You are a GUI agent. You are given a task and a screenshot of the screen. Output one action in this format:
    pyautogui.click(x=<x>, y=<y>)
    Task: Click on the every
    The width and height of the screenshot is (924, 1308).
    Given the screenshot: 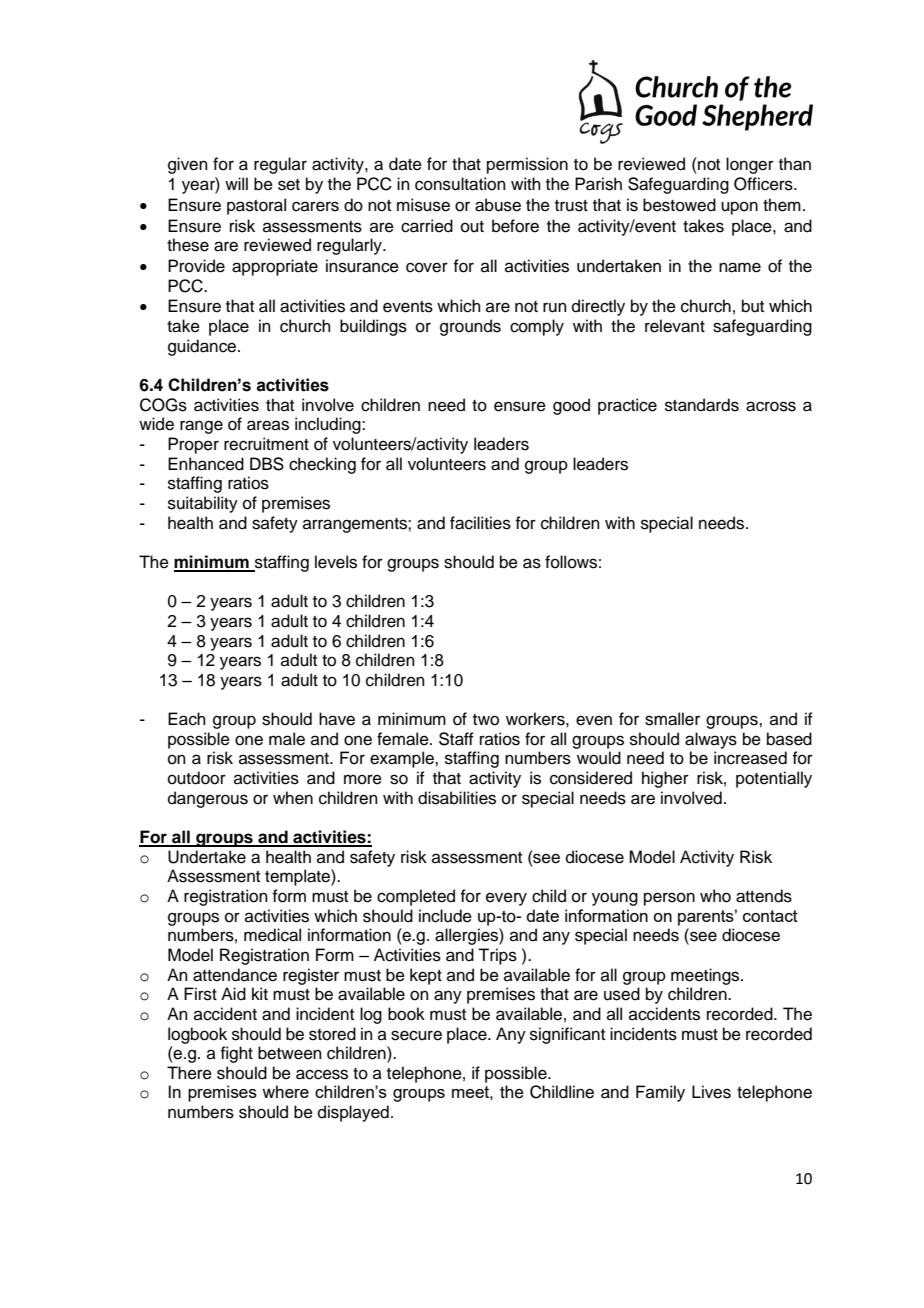 What is the action you would take?
    pyautogui.click(x=506, y=899)
